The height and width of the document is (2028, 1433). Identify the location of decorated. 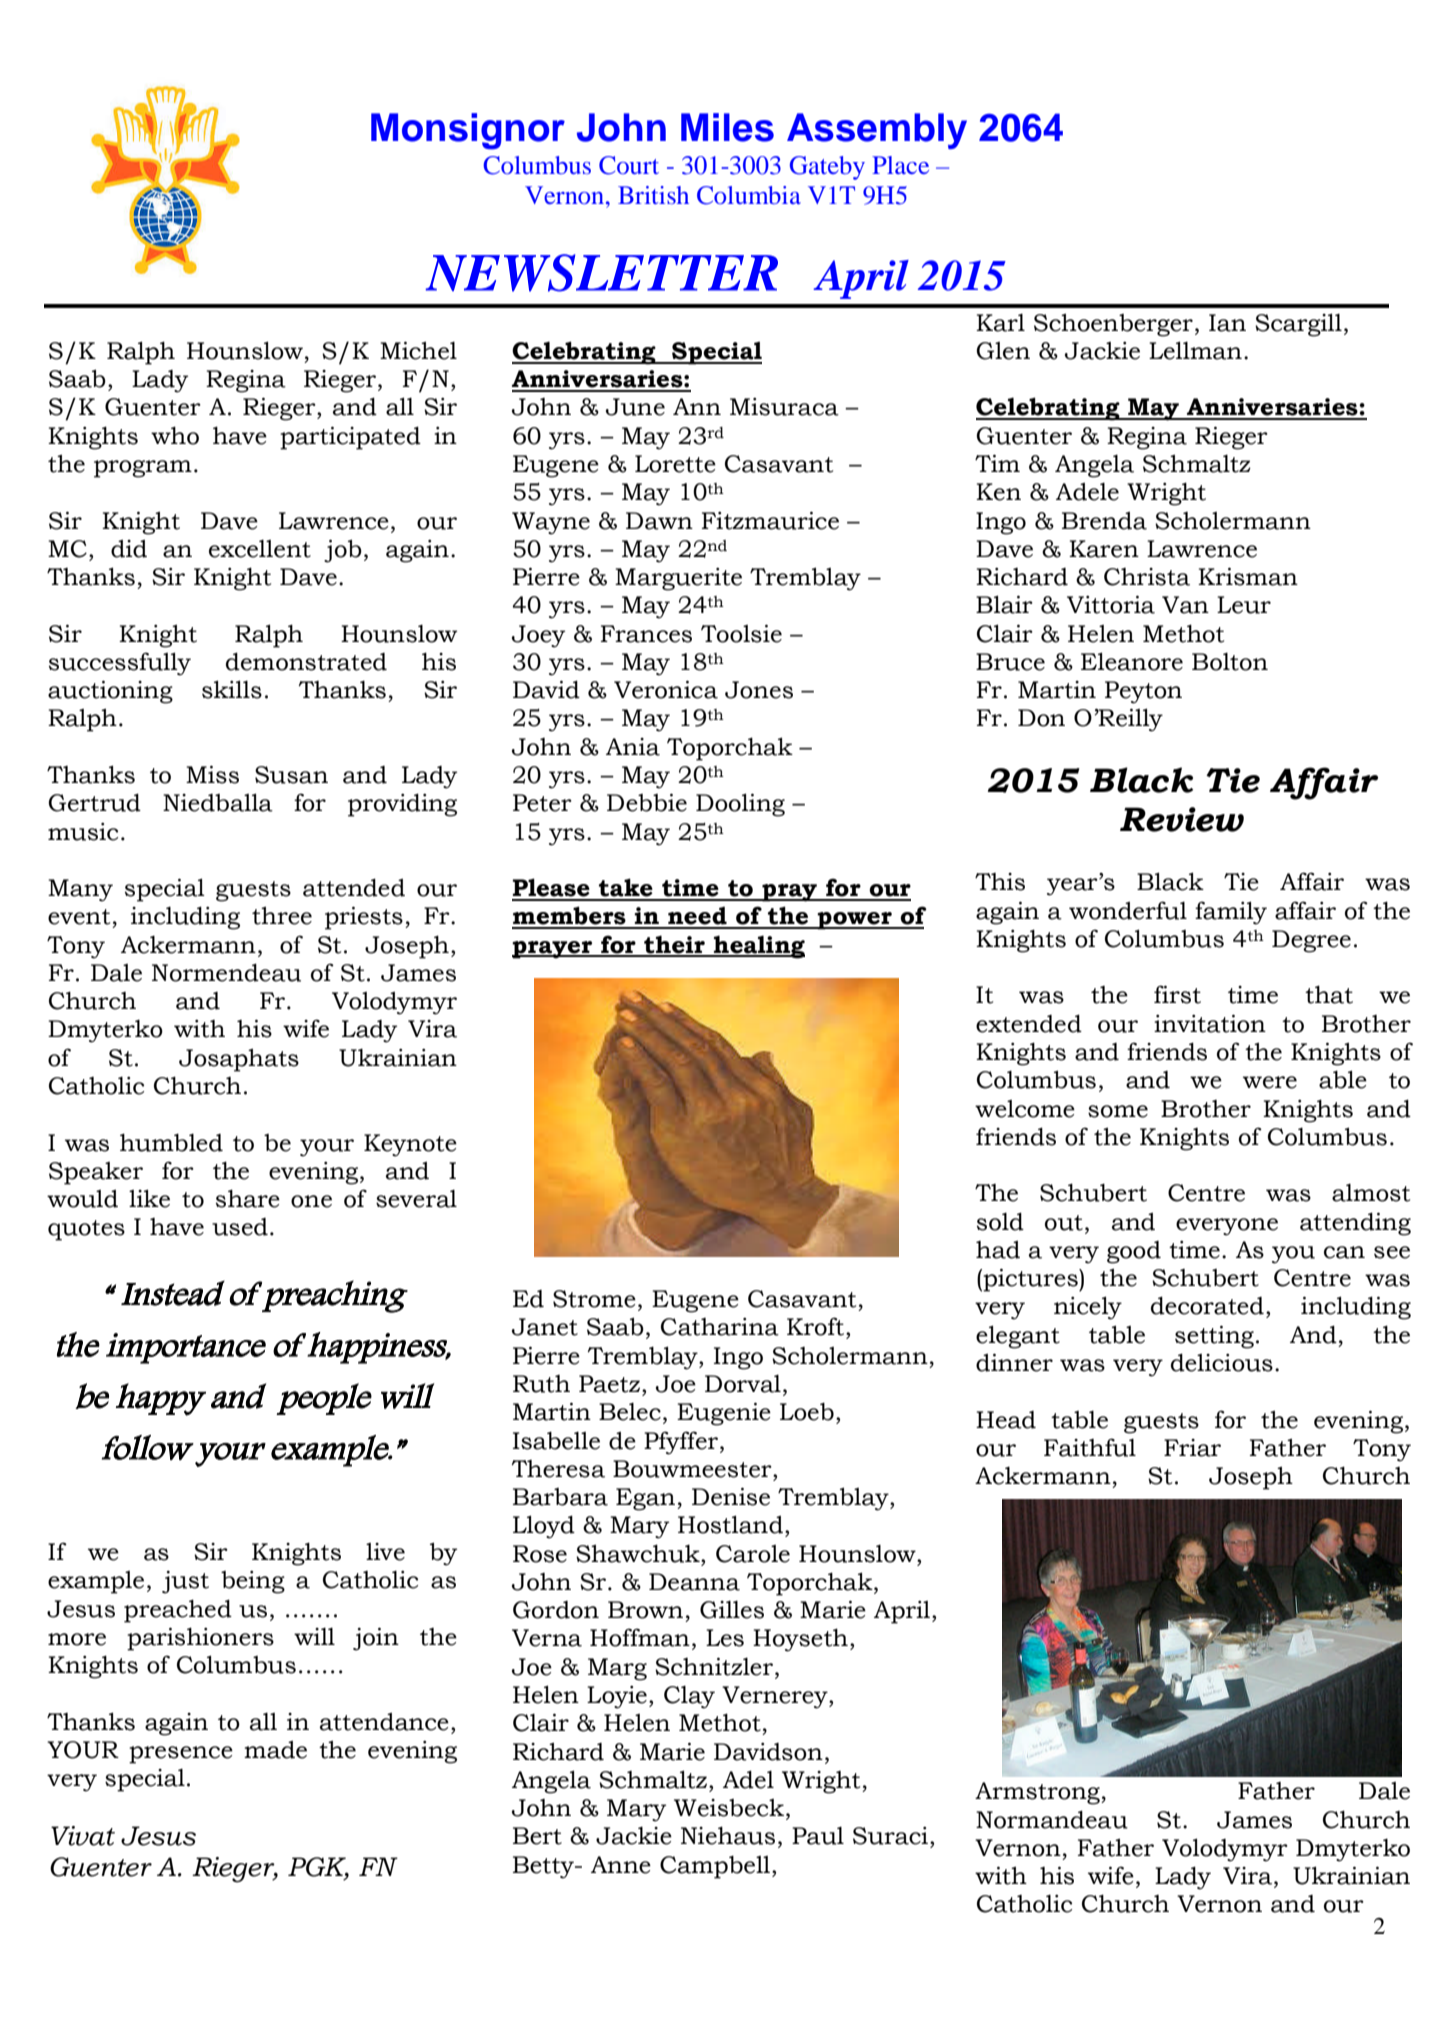
(1207, 1305).
